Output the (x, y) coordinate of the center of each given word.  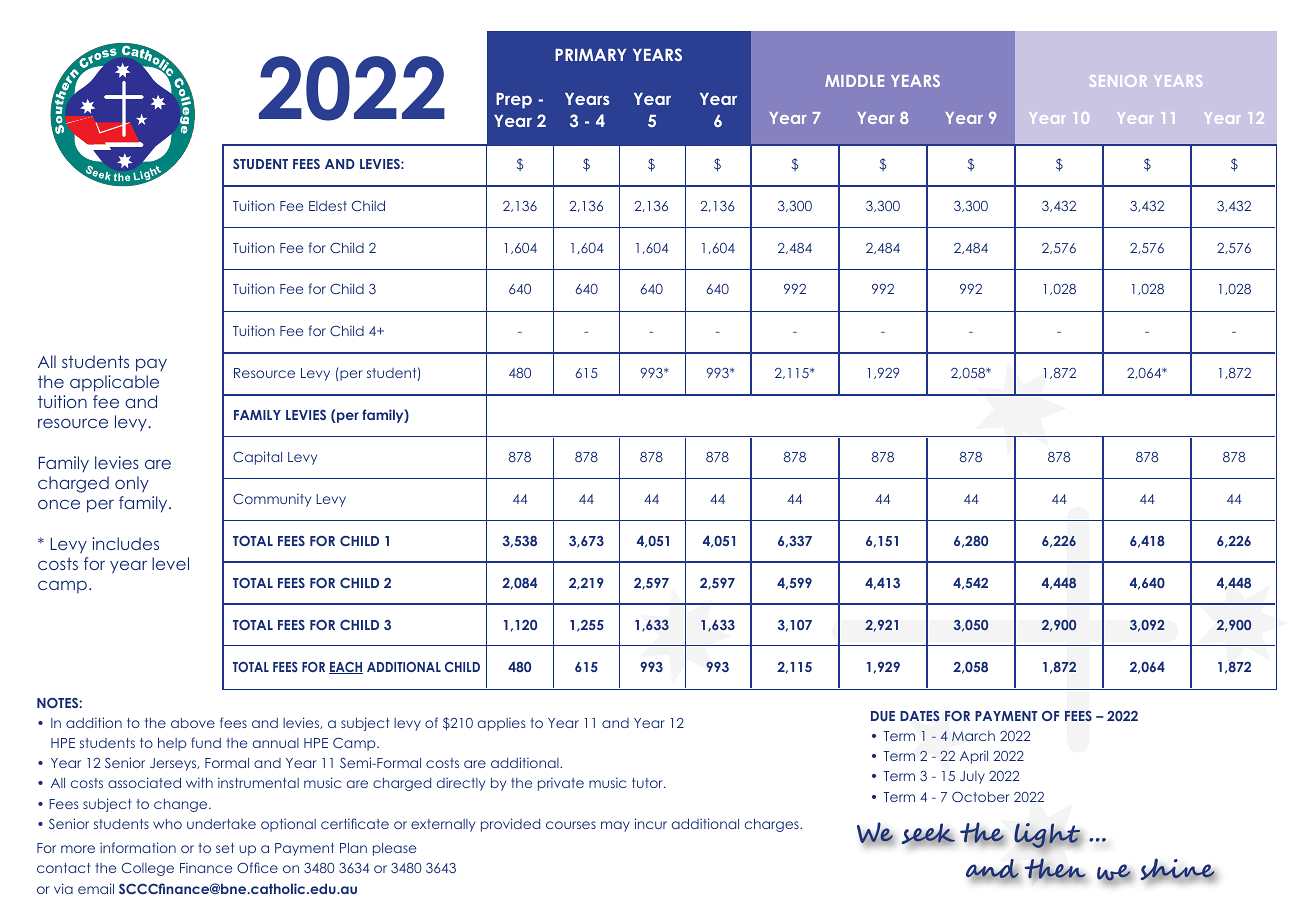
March (973, 736)
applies (501, 724)
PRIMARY (590, 55)
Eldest (328, 206)
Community (272, 500)
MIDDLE (854, 81)
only (132, 484)
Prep (514, 101)
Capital (257, 458)
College (148, 869)
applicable (114, 383)
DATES (920, 716)
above (193, 723)
